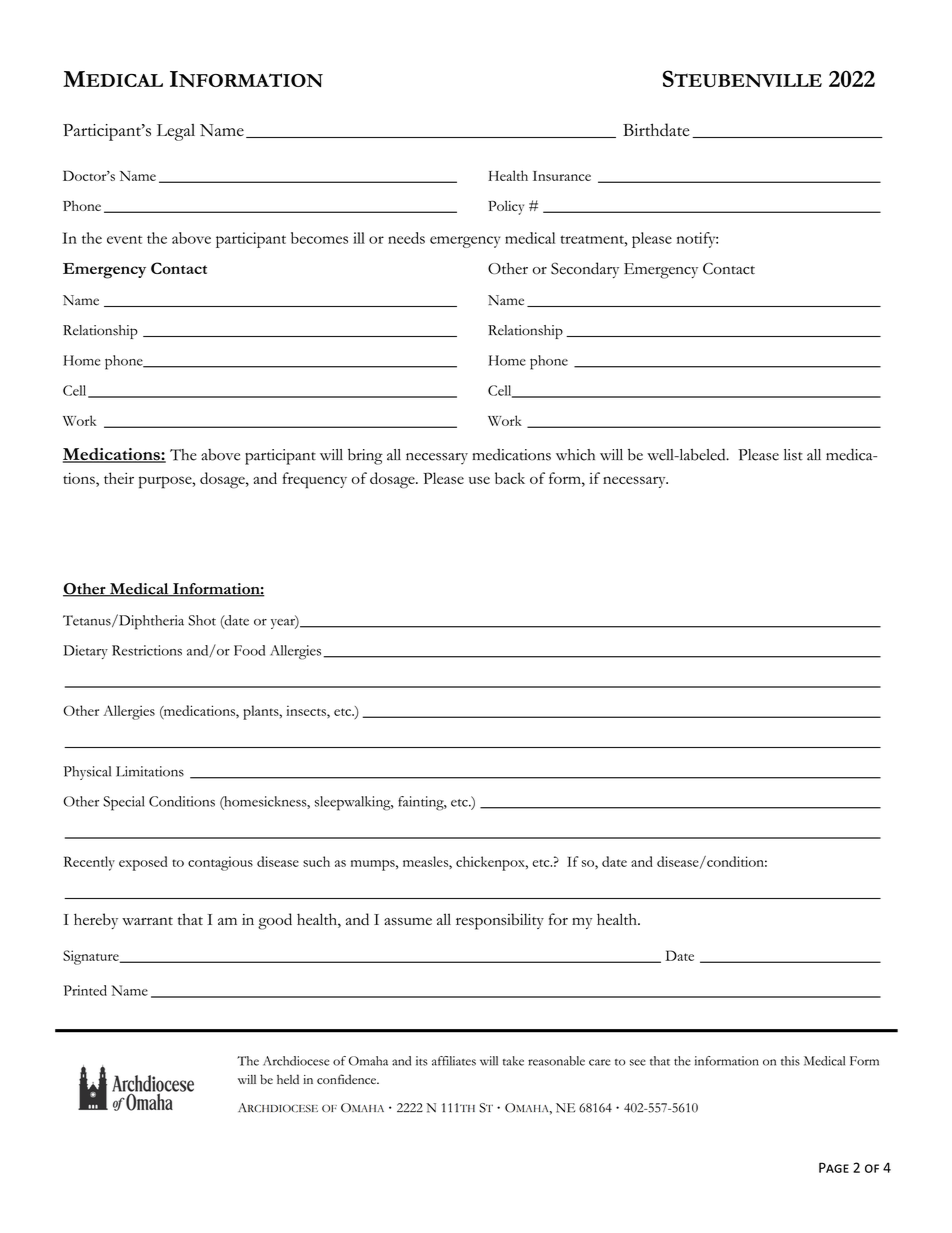 The image size is (952, 1233). What do you see at coordinates (562, 176) in the image?
I see `Insurance` at bounding box center [562, 176].
